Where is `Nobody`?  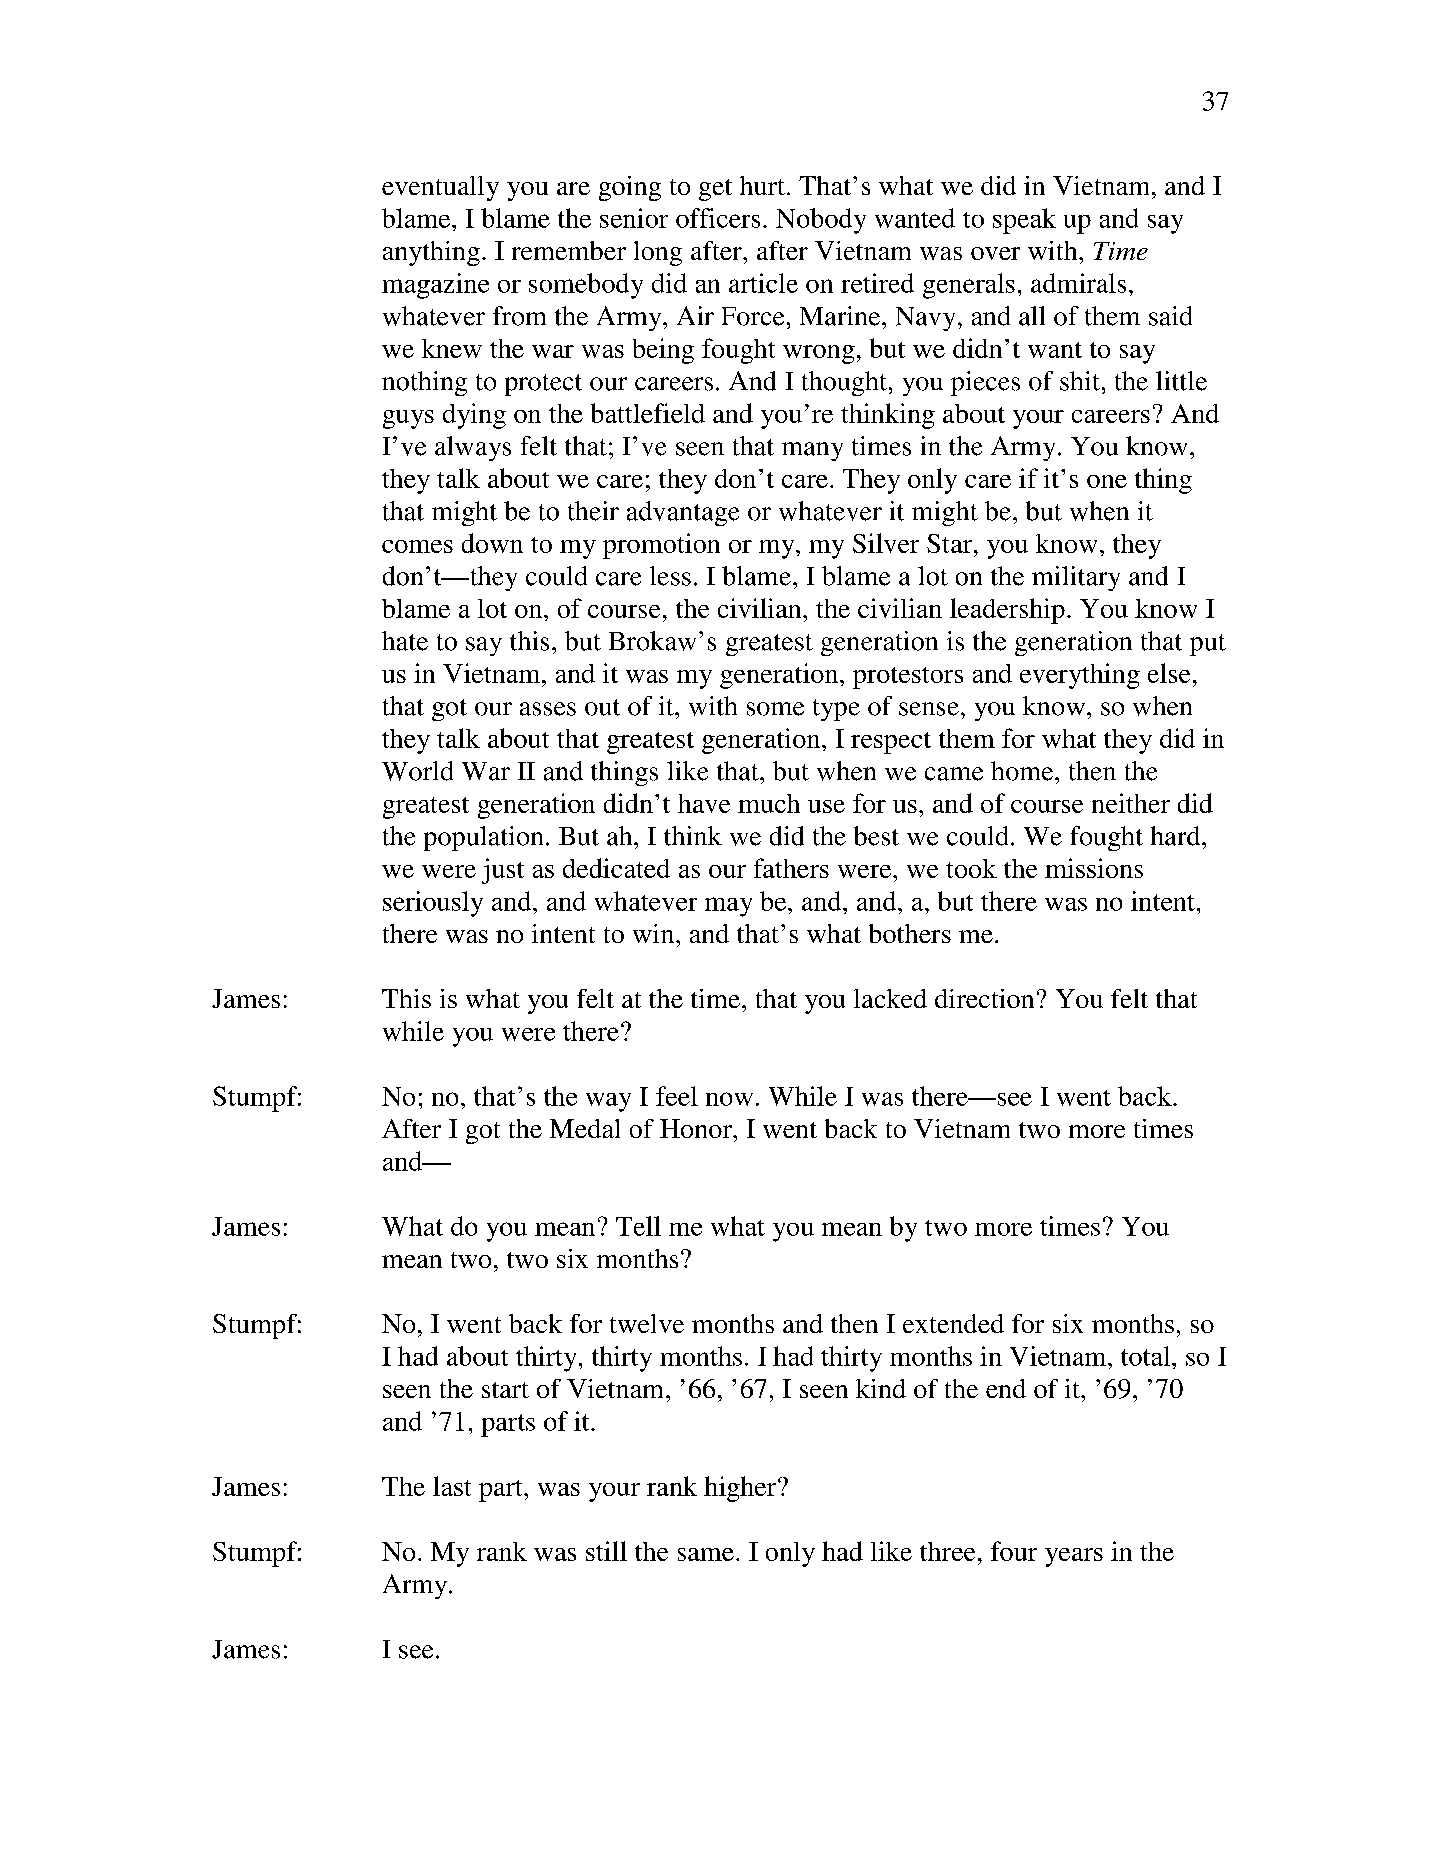
Nobody is located at coordinates (821, 221).
